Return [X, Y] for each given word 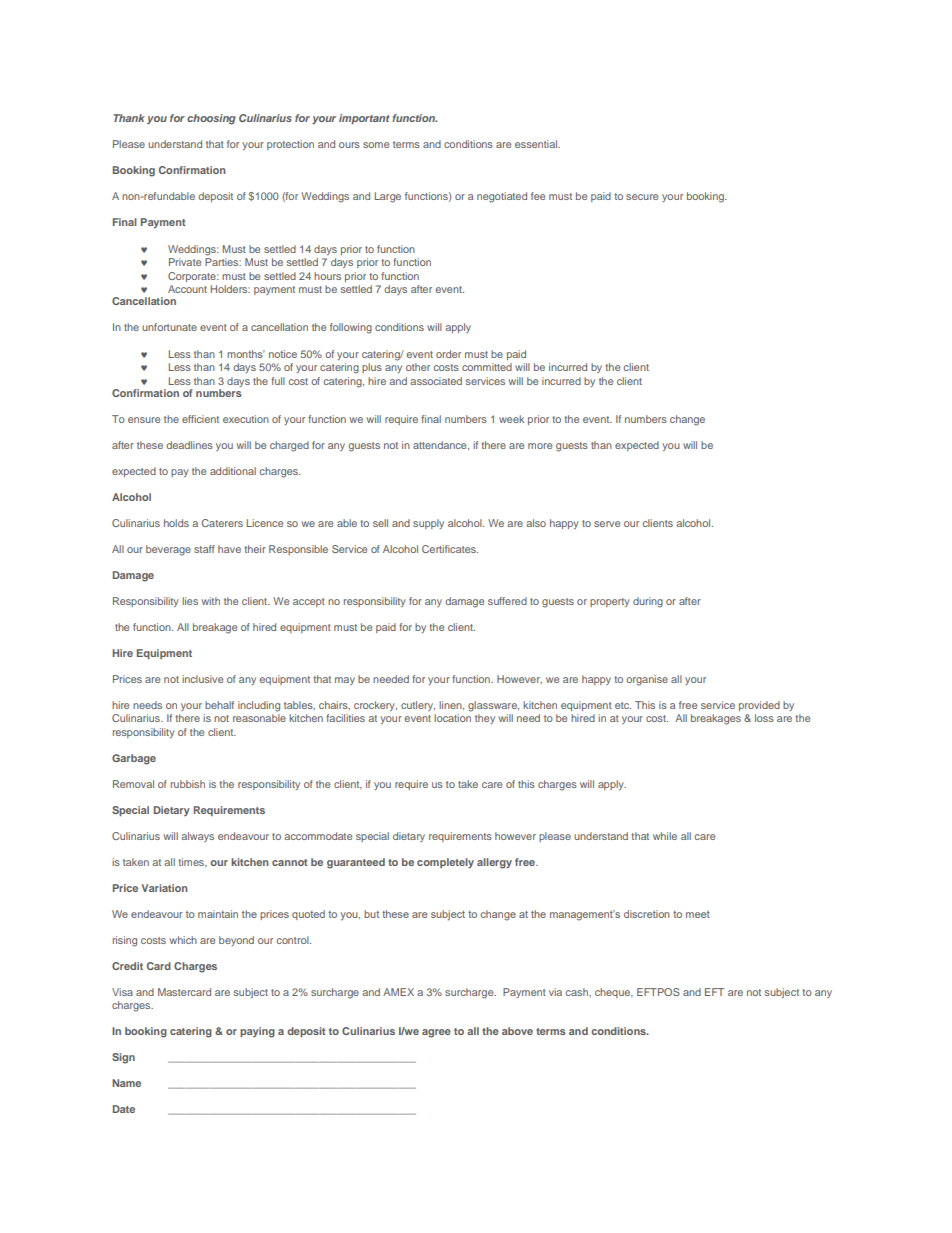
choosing [211, 119]
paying [257, 1032]
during [648, 602]
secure [642, 197]
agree [436, 1033]
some [376, 145]
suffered [507, 601]
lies [190, 601]
